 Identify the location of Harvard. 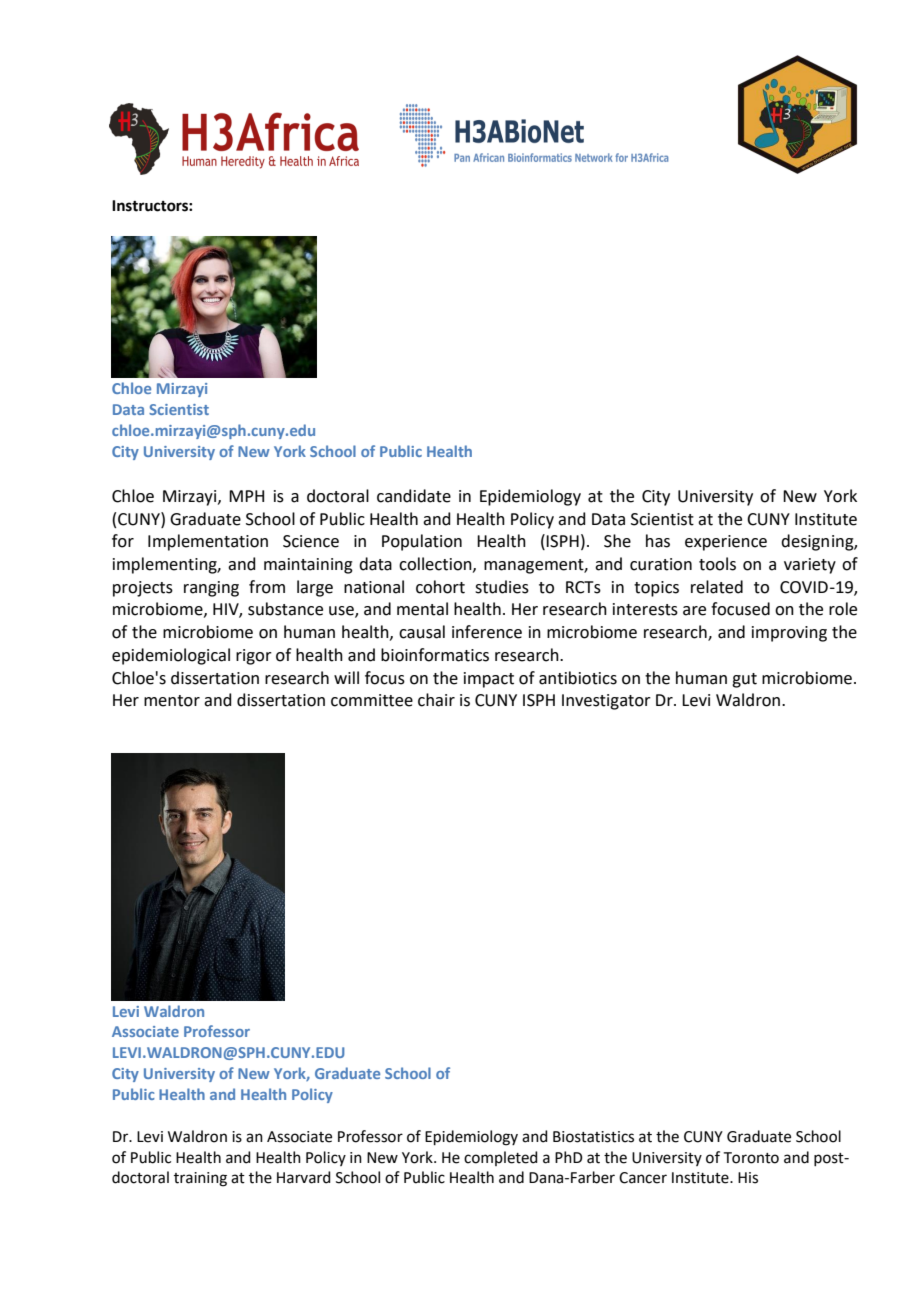
(304, 1177).
